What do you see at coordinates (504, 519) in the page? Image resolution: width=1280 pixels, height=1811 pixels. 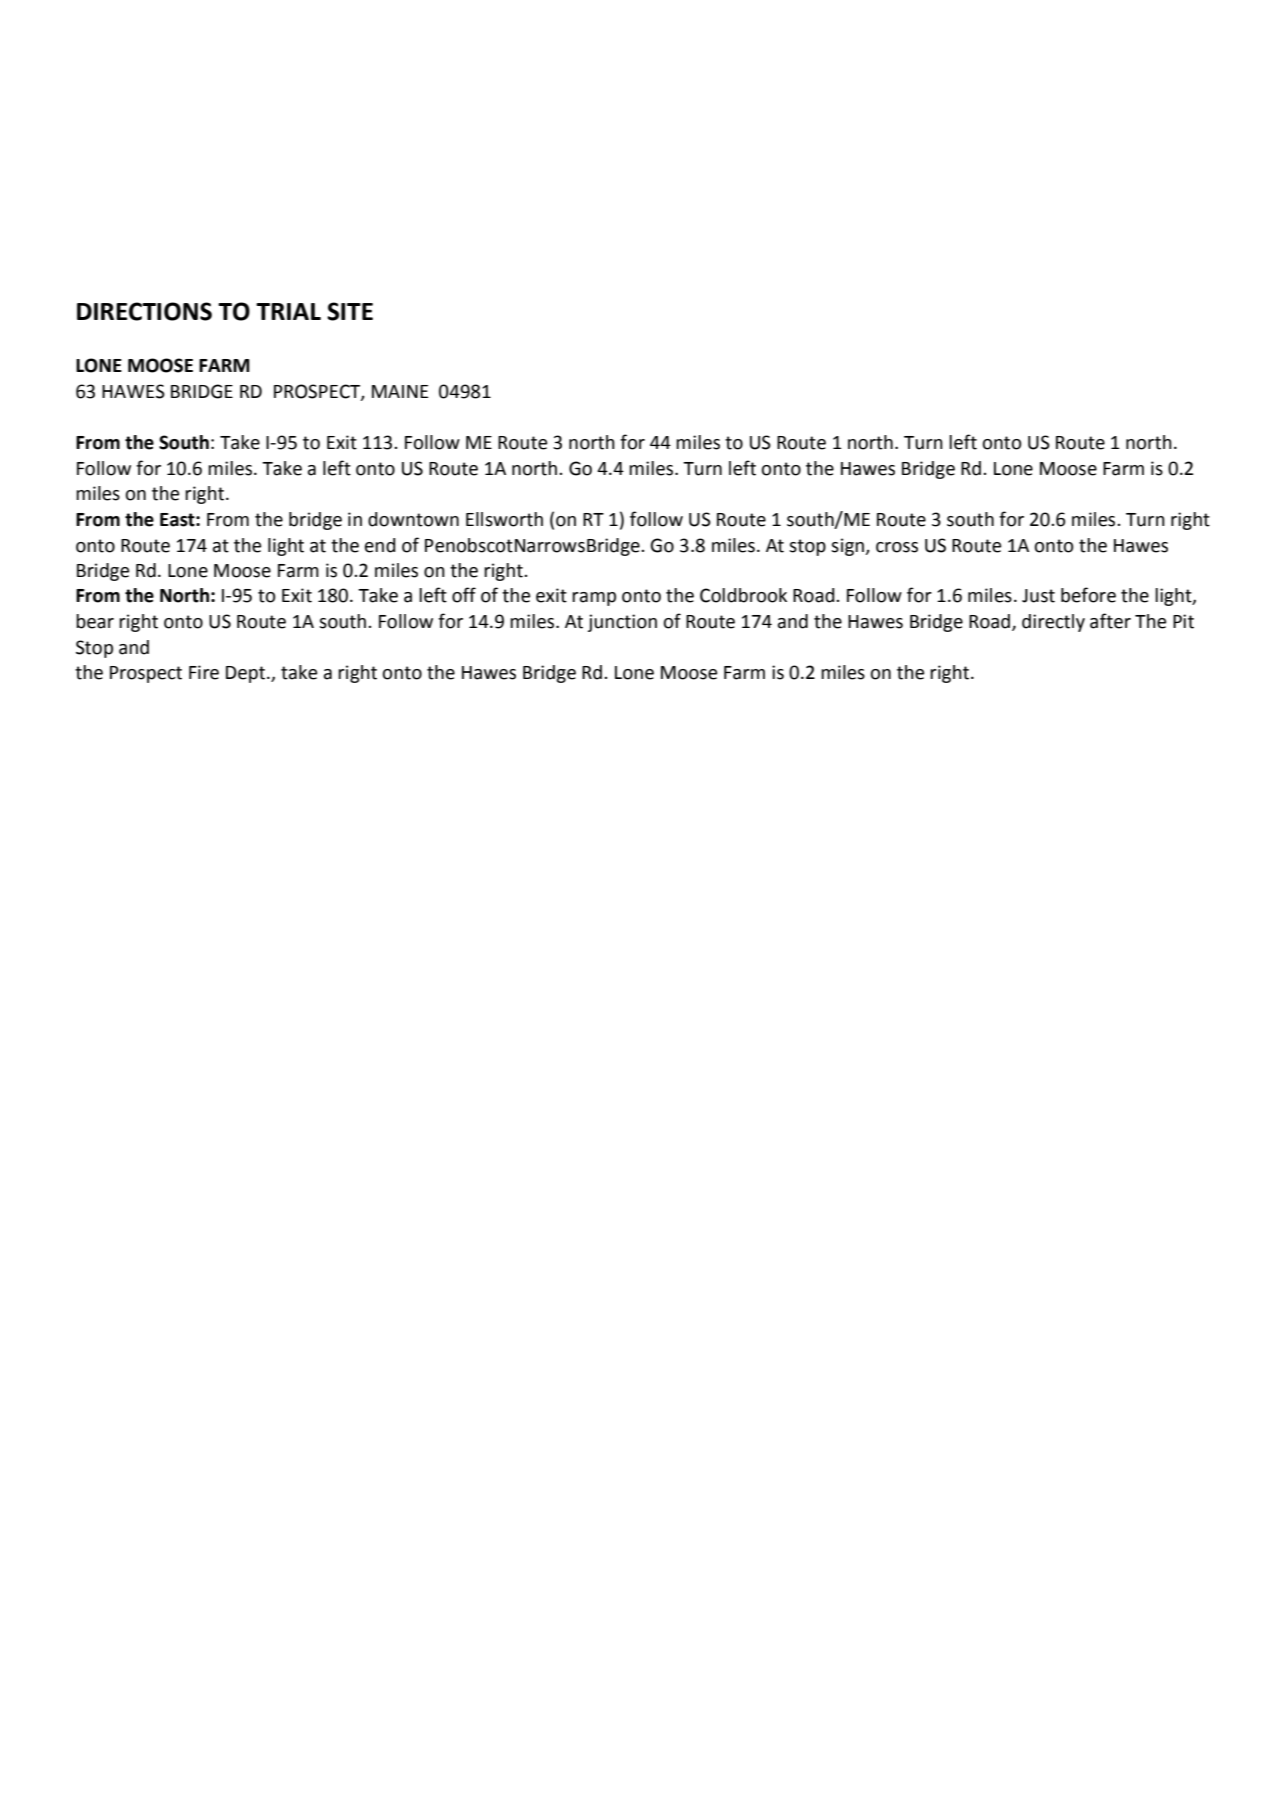 I see `Ellsworth` at bounding box center [504, 519].
